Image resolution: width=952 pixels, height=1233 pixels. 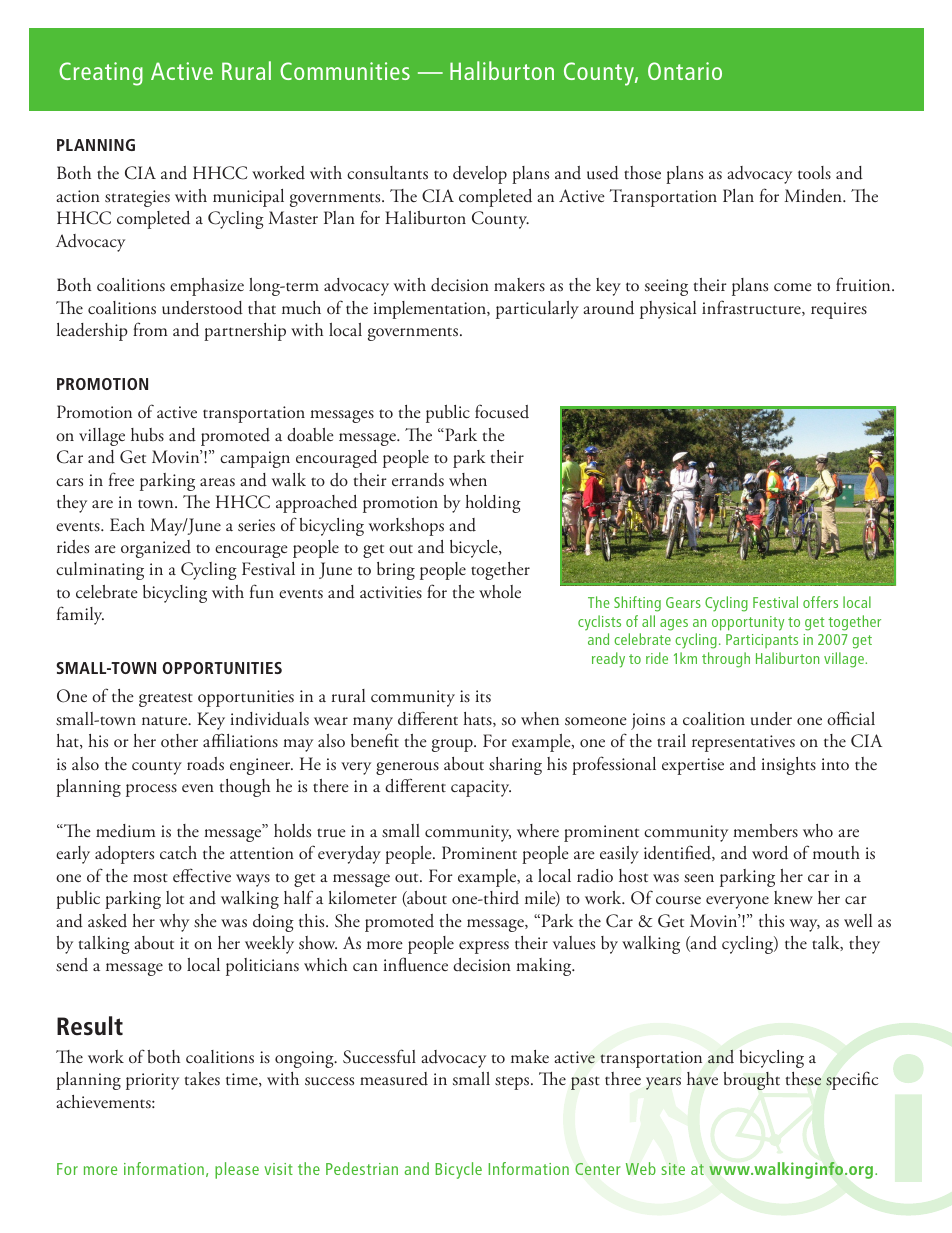 I want to click on insights, so click(x=788, y=766).
